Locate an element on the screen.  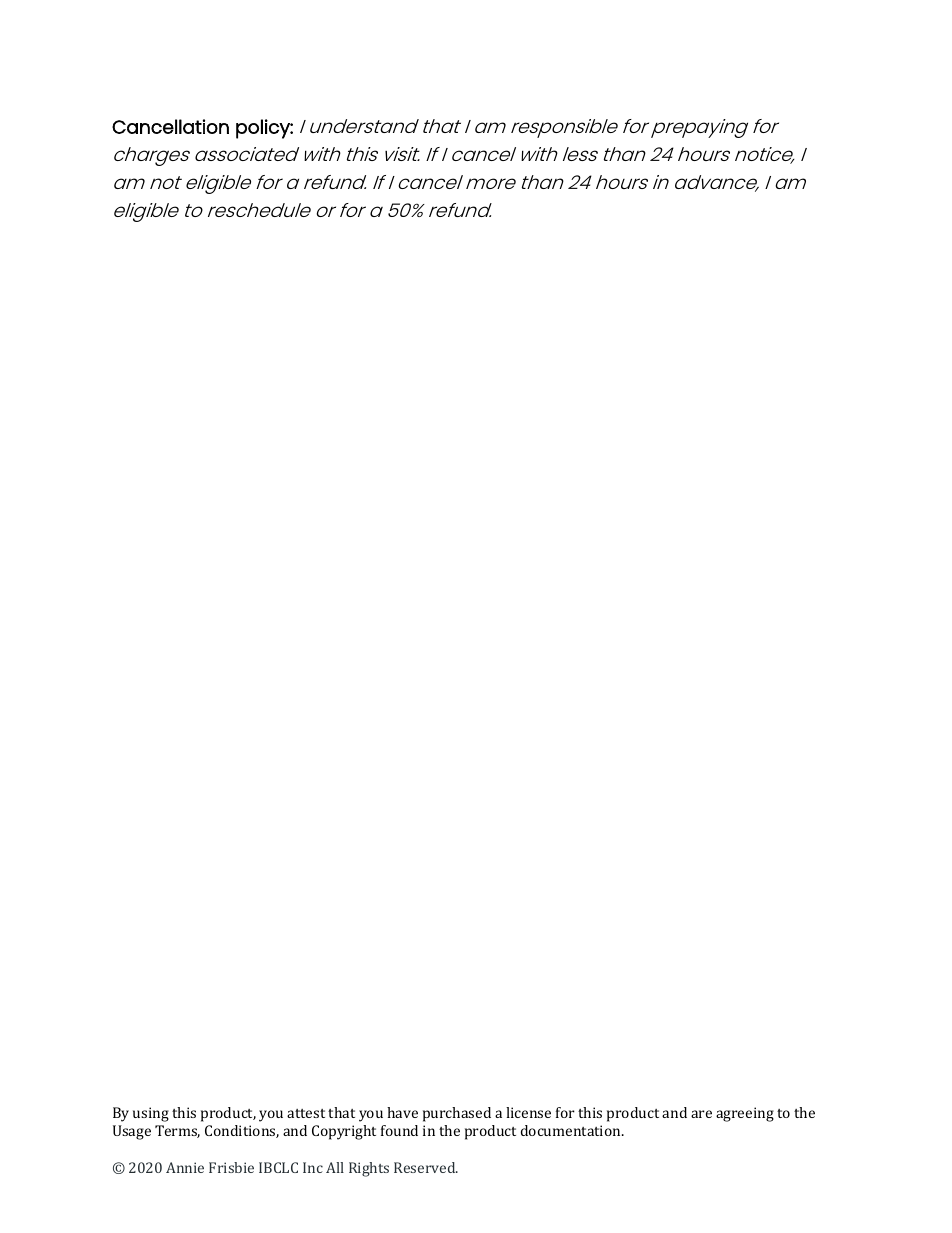
All is located at coordinates (335, 1167).
